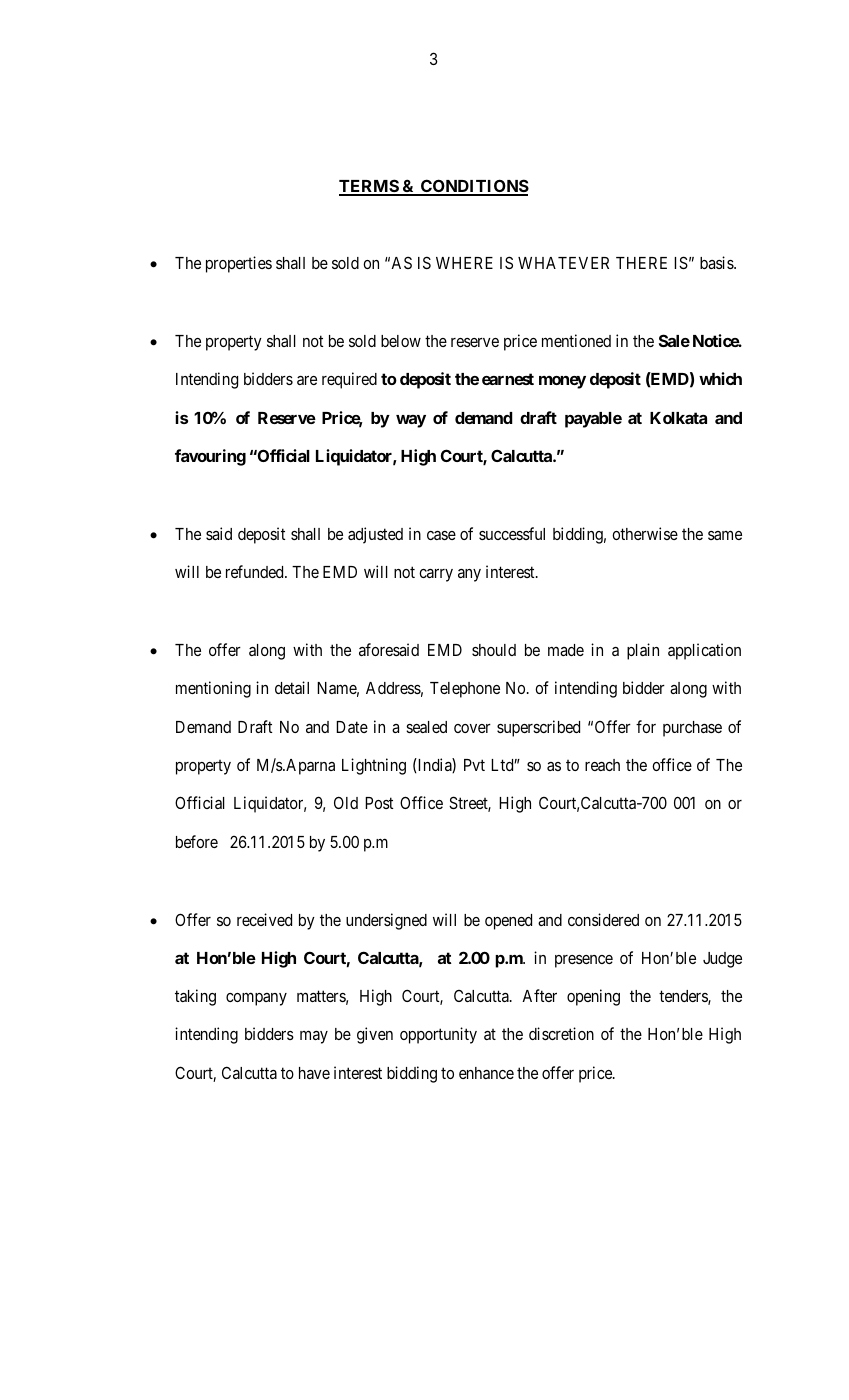 This screenshot has width=849, height=1400. I want to click on reach, so click(602, 765).
